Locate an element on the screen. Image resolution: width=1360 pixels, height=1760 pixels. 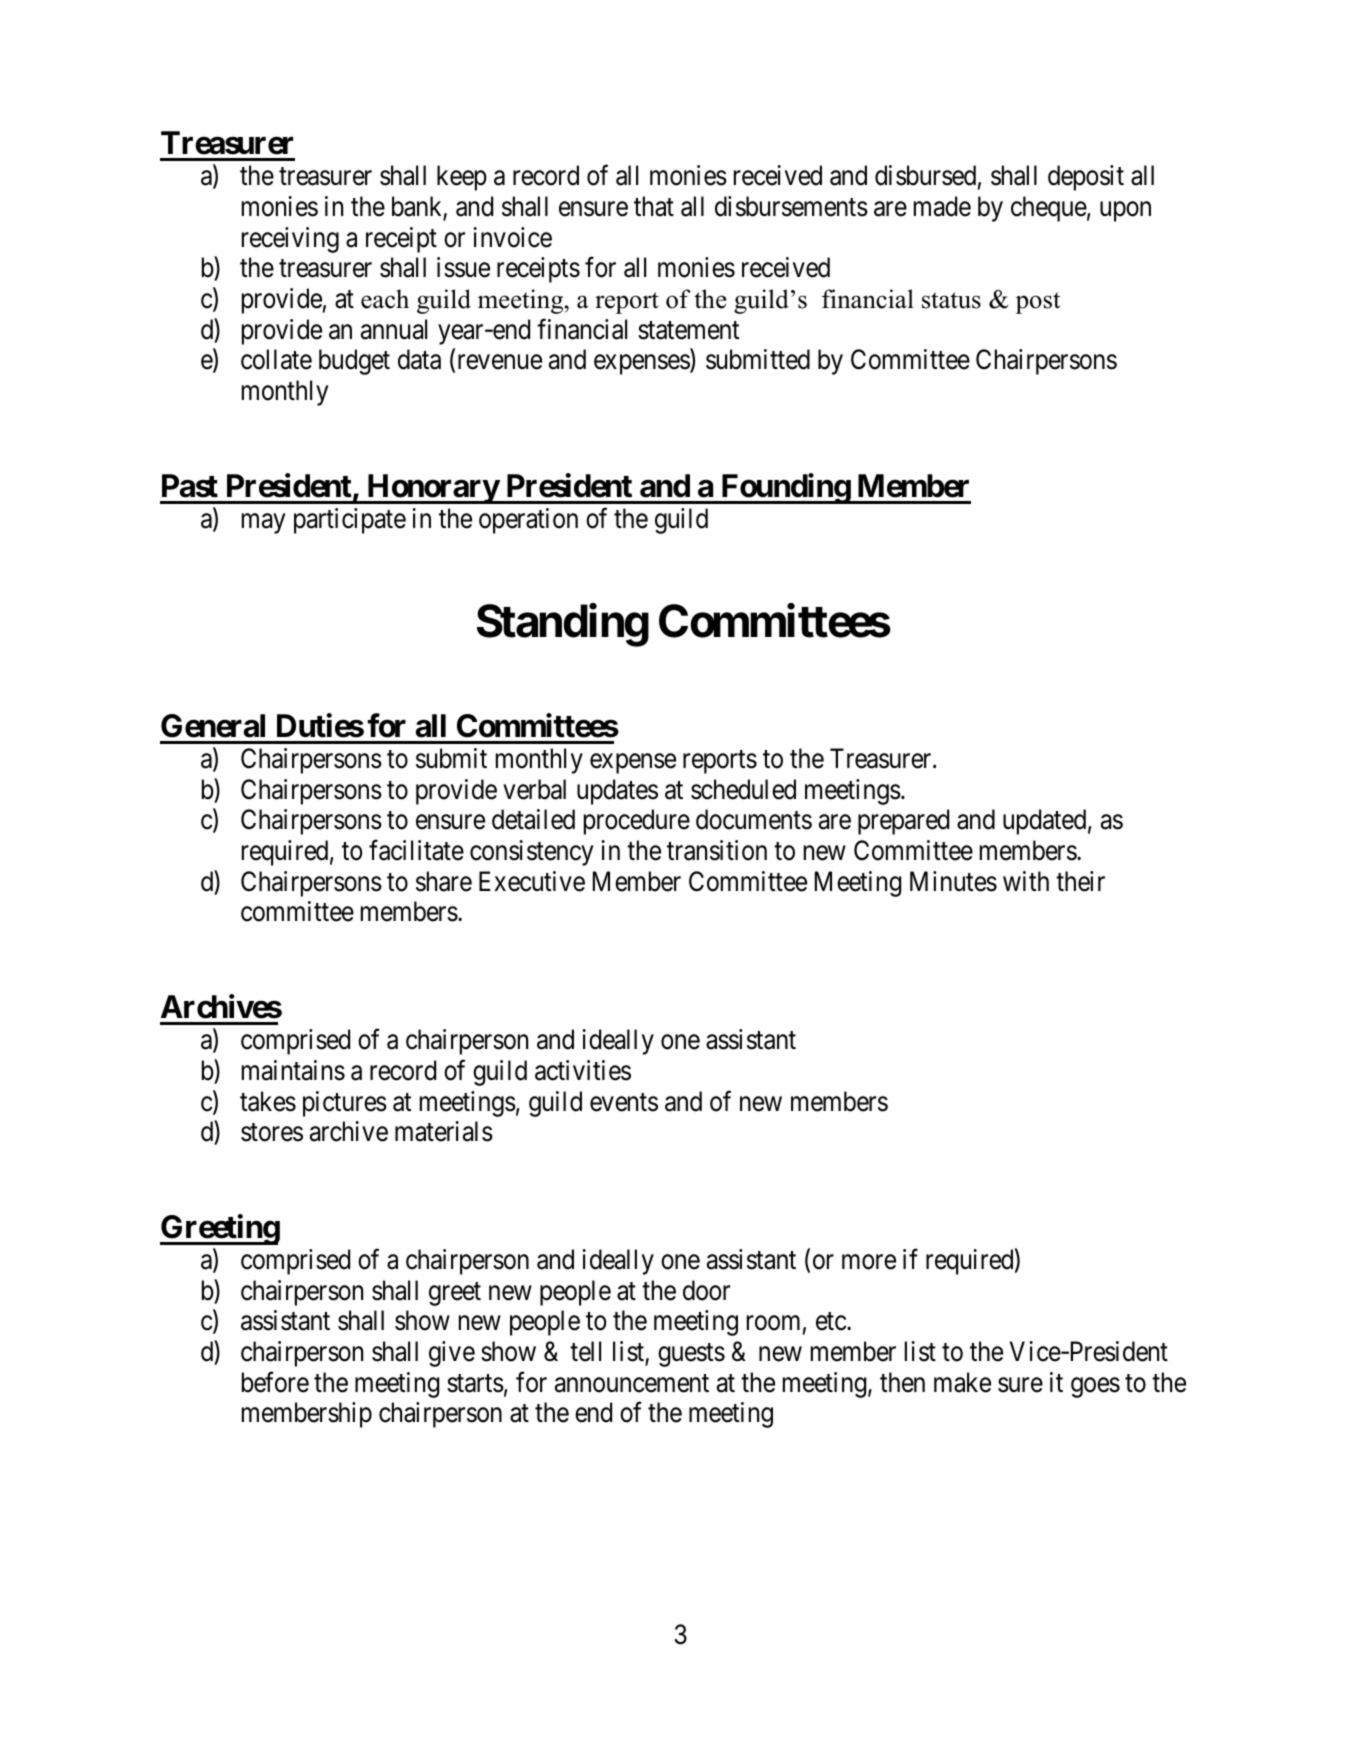
with is located at coordinates (1026, 881).
